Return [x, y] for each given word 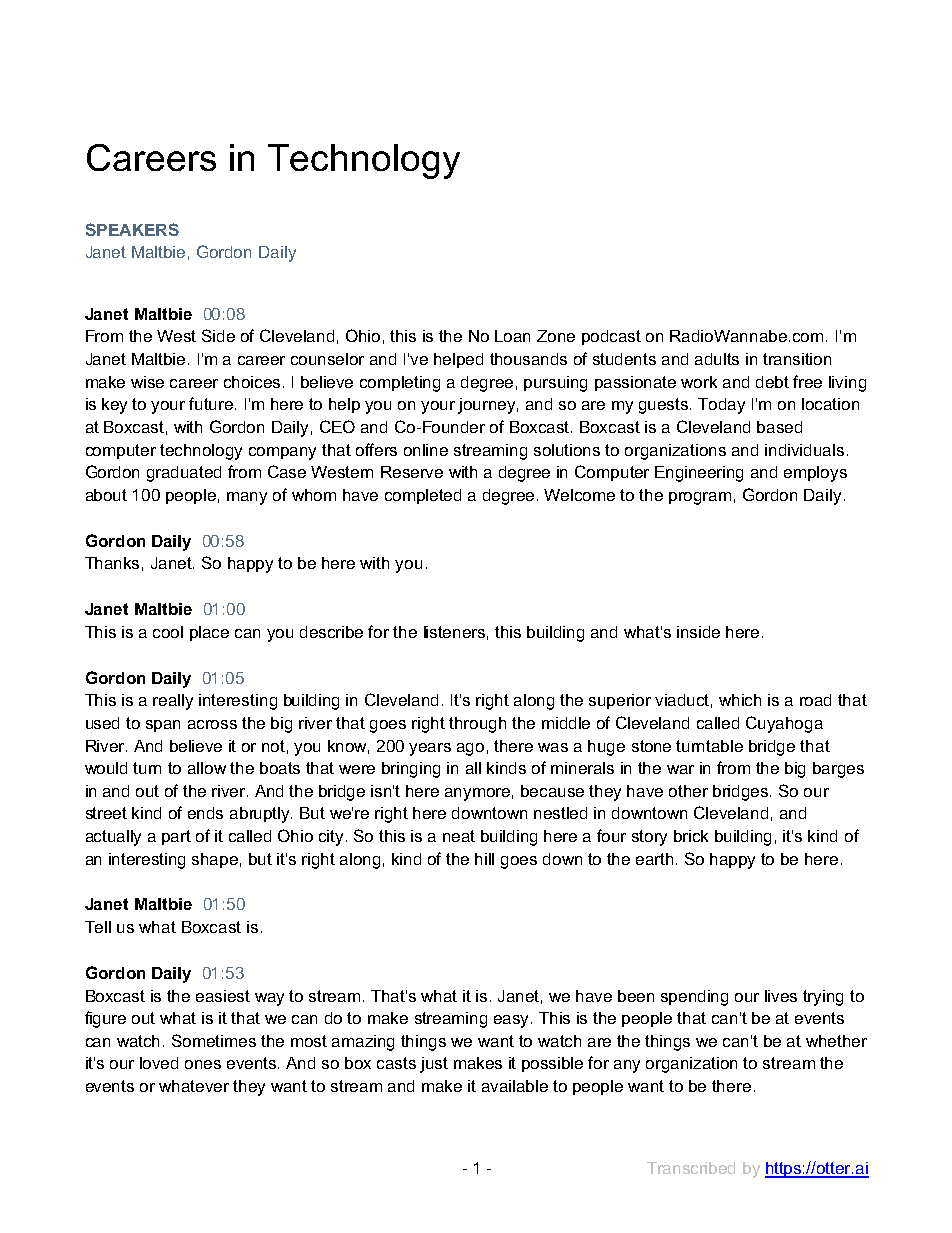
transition [797, 359]
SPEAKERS [132, 229]
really [173, 702]
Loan [512, 336]
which [740, 700]
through [477, 725]
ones [203, 1064]
